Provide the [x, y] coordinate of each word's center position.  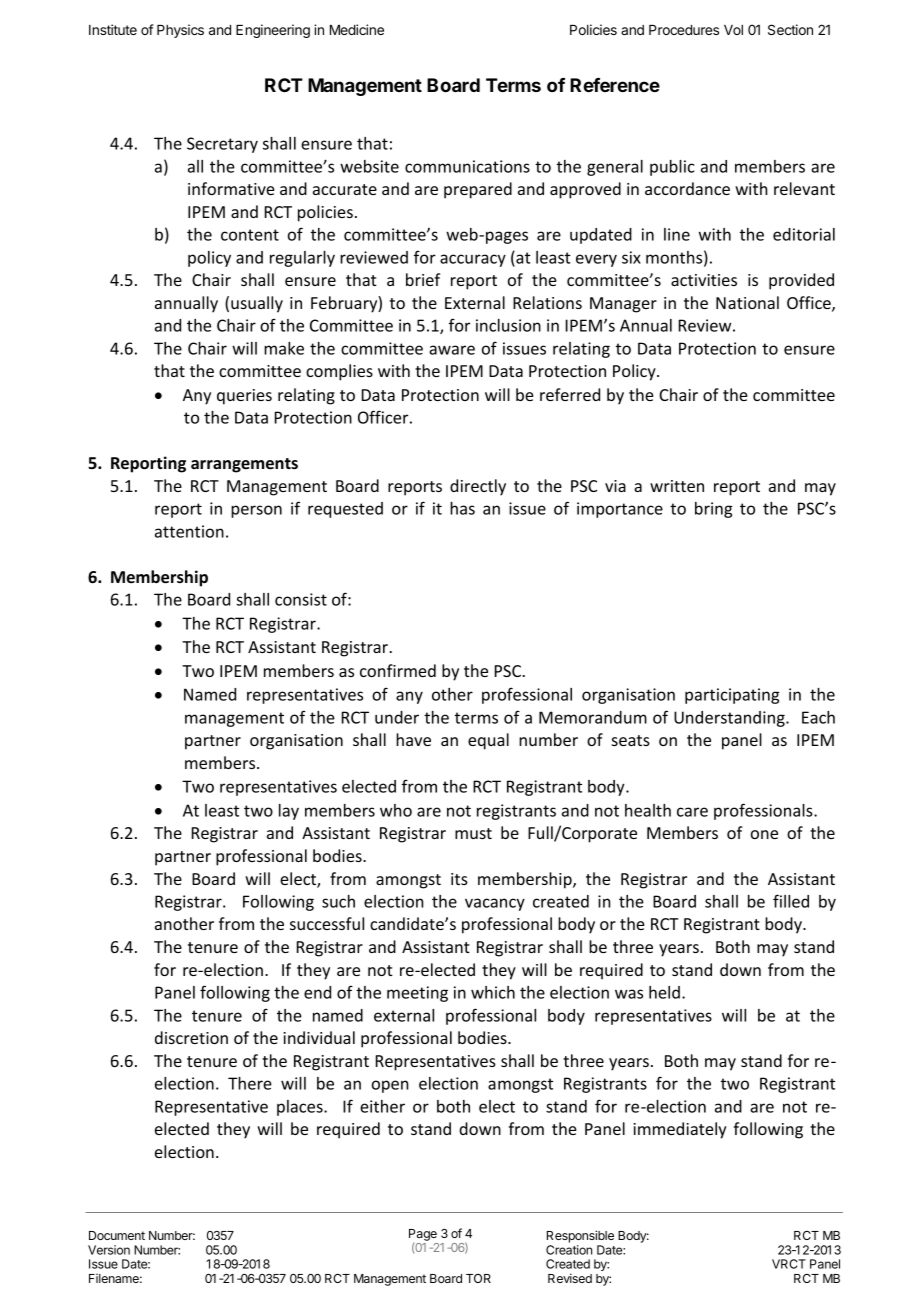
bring [713, 510]
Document [117, 1235]
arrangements [244, 465]
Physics [180, 31]
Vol [733, 30]
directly [478, 487]
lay [289, 812]
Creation [569, 1250]
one [764, 834]
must [473, 833]
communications [467, 166]
